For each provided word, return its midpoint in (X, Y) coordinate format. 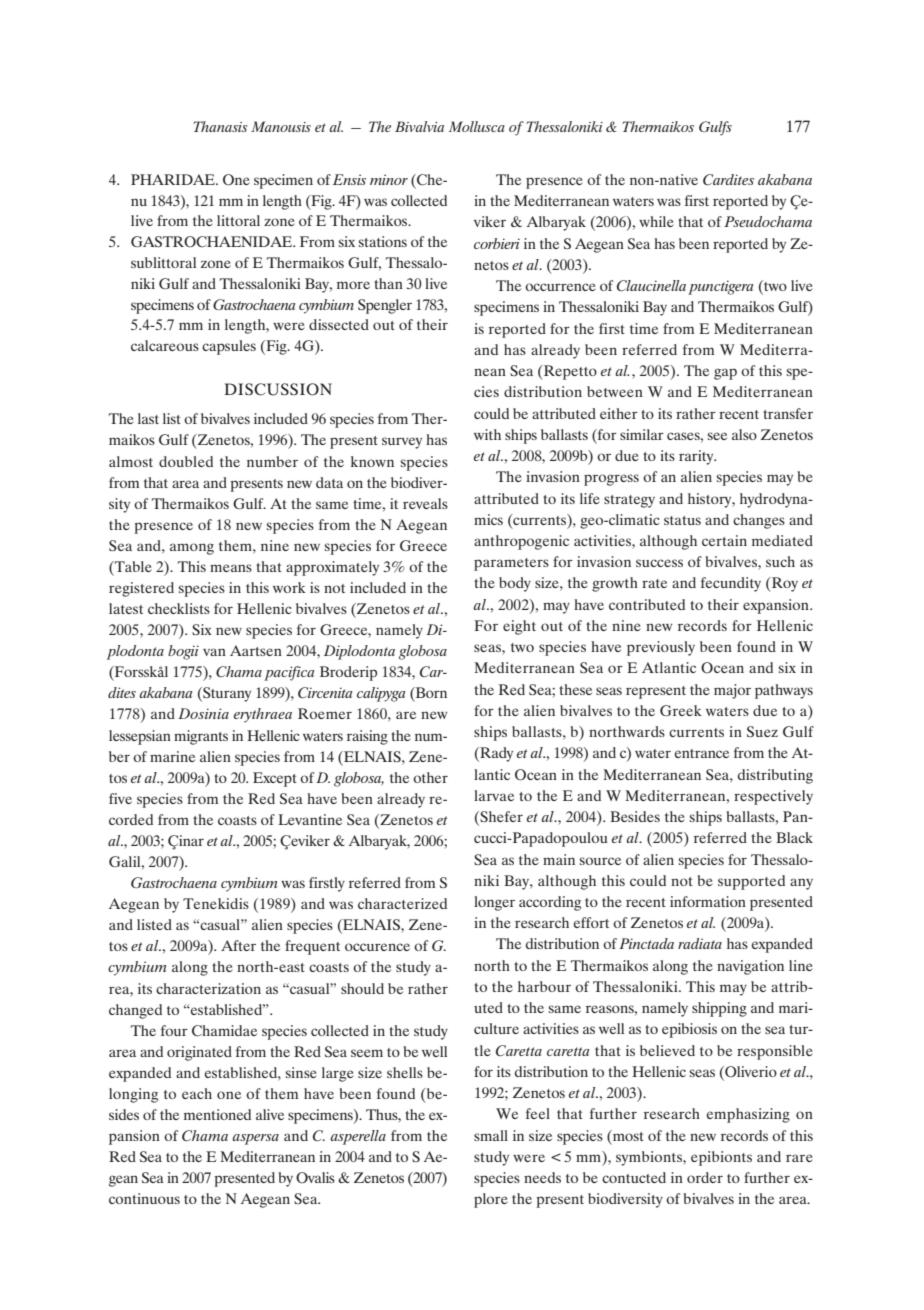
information (708, 901)
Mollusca (477, 126)
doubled (186, 461)
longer (494, 903)
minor (389, 179)
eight (519, 627)
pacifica (289, 673)
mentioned (217, 1114)
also (744, 434)
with (487, 434)
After (238, 945)
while (656, 221)
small (491, 1135)
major (732, 691)
